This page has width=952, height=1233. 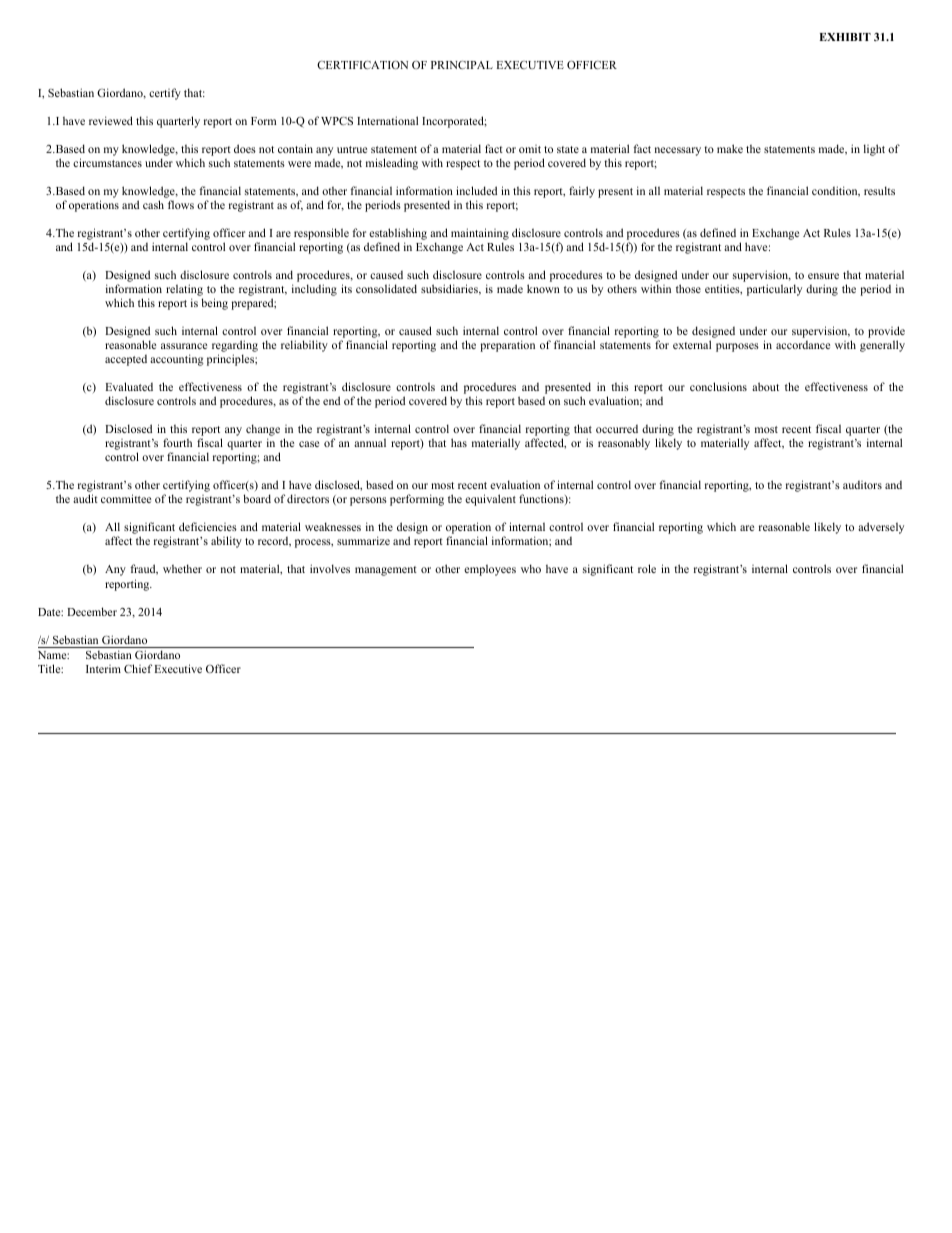 What do you see at coordinates (362, 64) in the page?
I see `CERTIFICATION` at bounding box center [362, 64].
